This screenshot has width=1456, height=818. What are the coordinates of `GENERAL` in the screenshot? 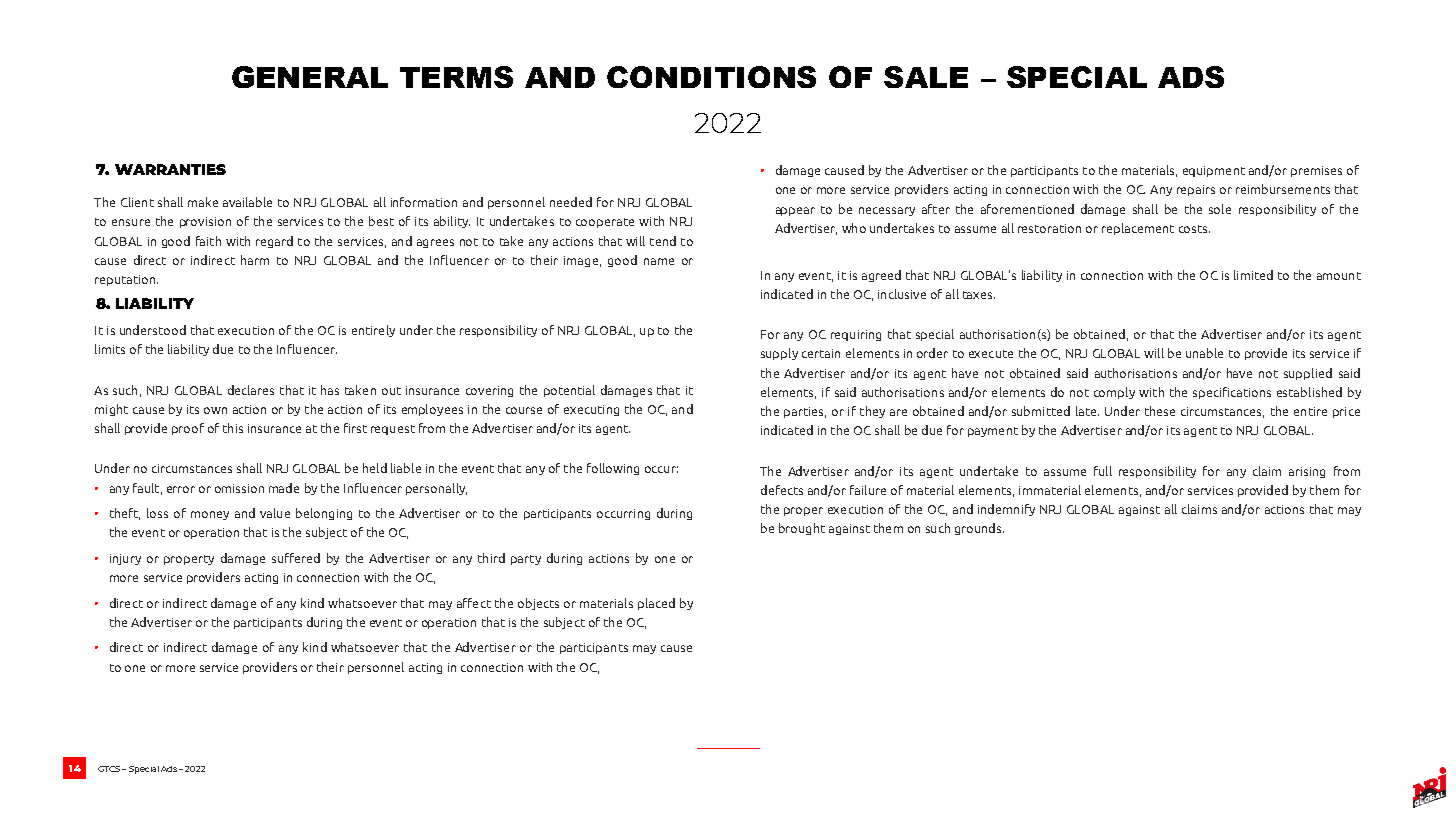 It's located at (310, 77).
